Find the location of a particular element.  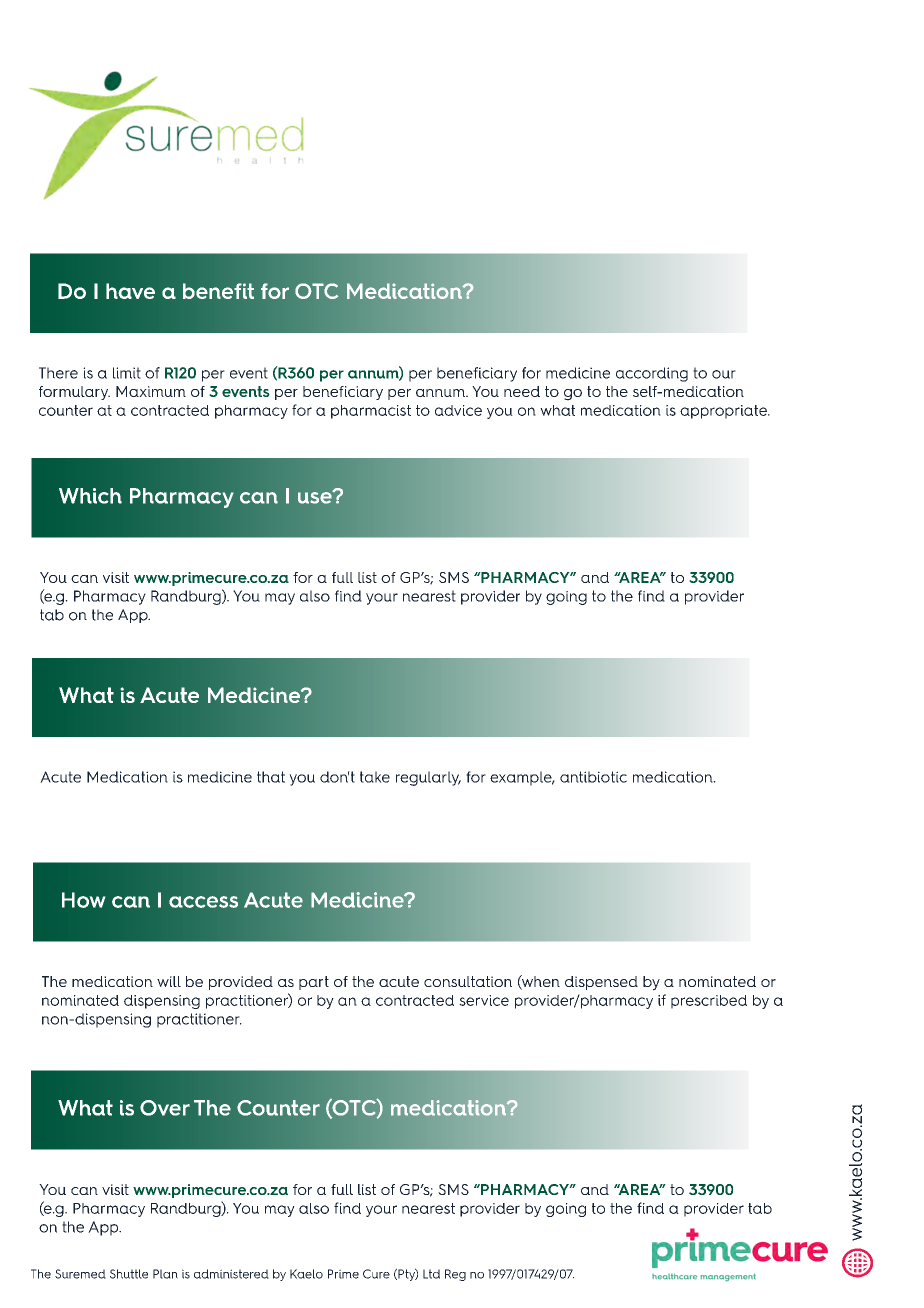

Which is located at coordinates (90, 496).
